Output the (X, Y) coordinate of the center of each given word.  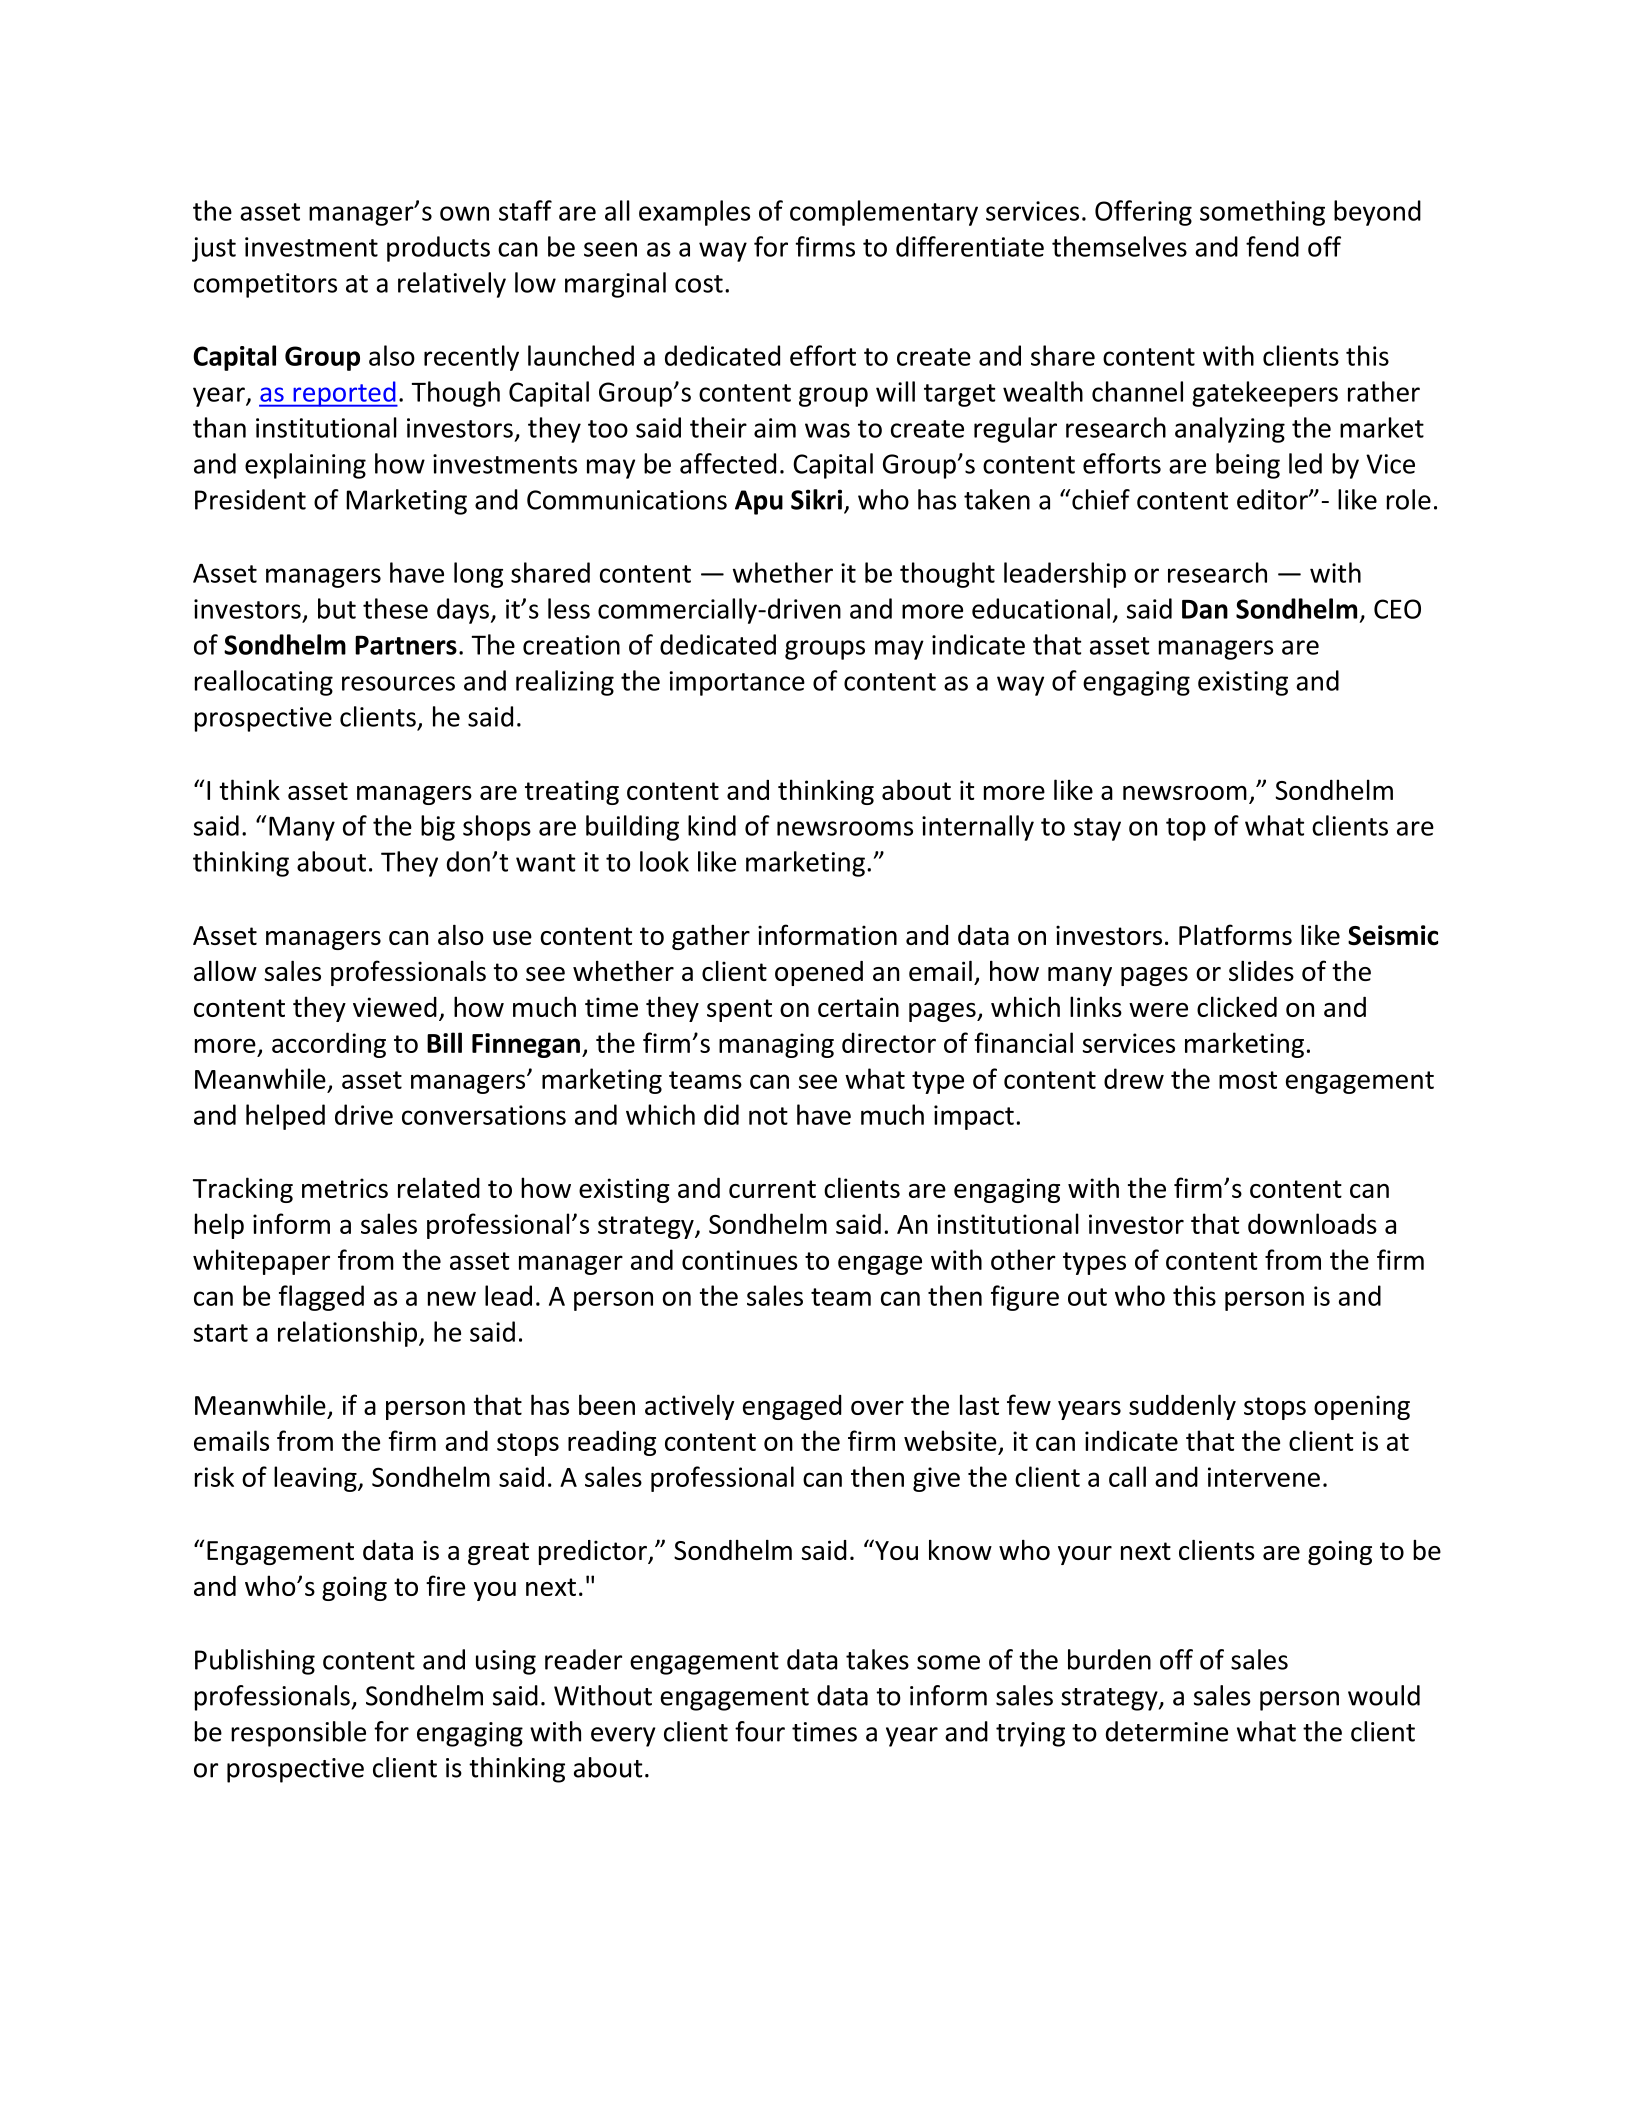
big (438, 828)
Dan (1205, 609)
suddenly (1182, 1407)
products (438, 249)
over (877, 1408)
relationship (347, 1334)
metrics (345, 1188)
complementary (884, 213)
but (337, 608)
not (768, 1116)
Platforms (1235, 934)
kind (712, 825)
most (1248, 1080)
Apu (759, 502)
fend (1272, 246)
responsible (298, 1734)
